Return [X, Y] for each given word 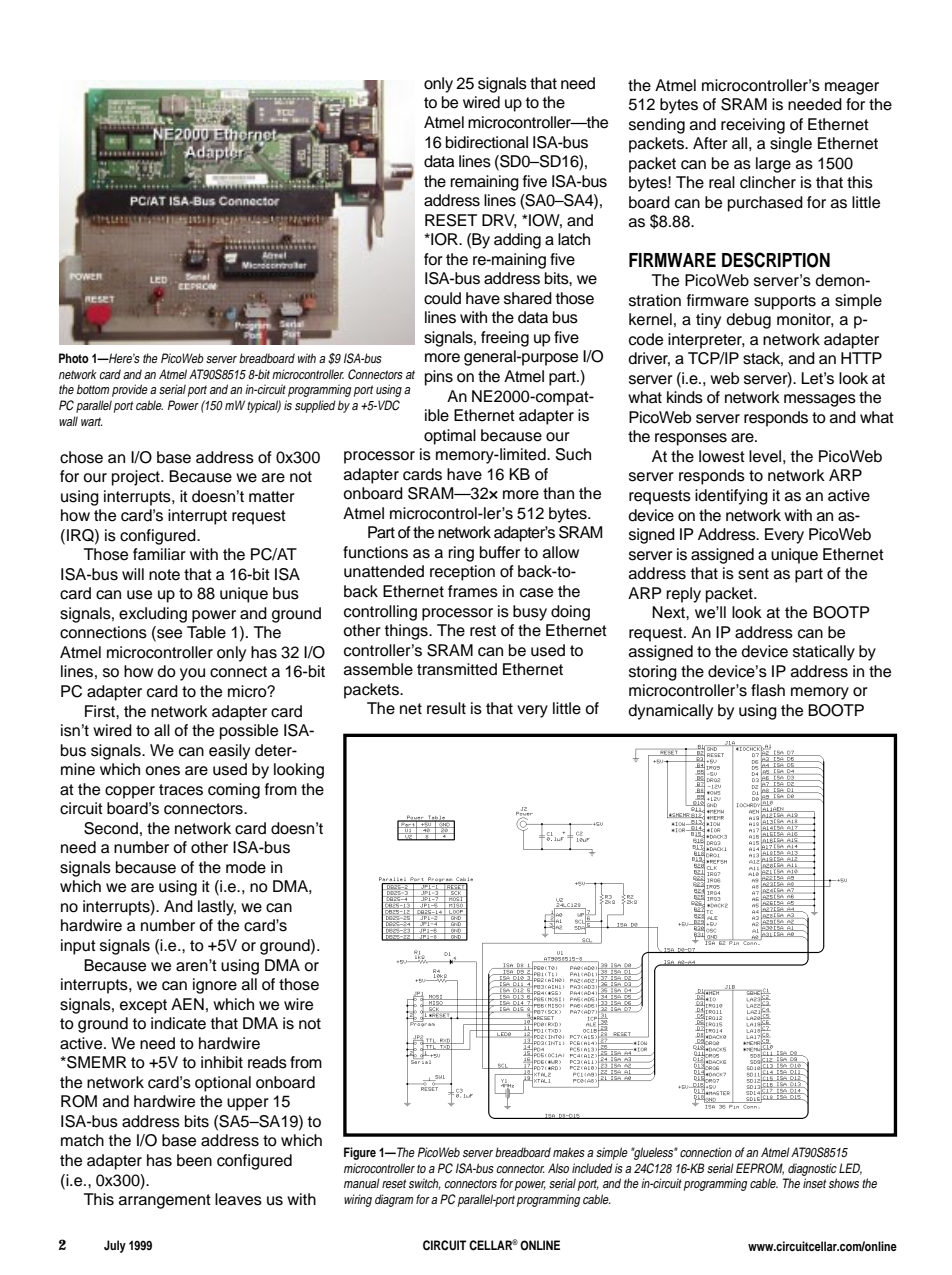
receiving [753, 126]
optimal [450, 437]
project [137, 478]
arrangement [165, 1201]
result [446, 708]
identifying [731, 497]
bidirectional [487, 142]
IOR [444, 239]
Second [111, 828]
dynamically [670, 712]
